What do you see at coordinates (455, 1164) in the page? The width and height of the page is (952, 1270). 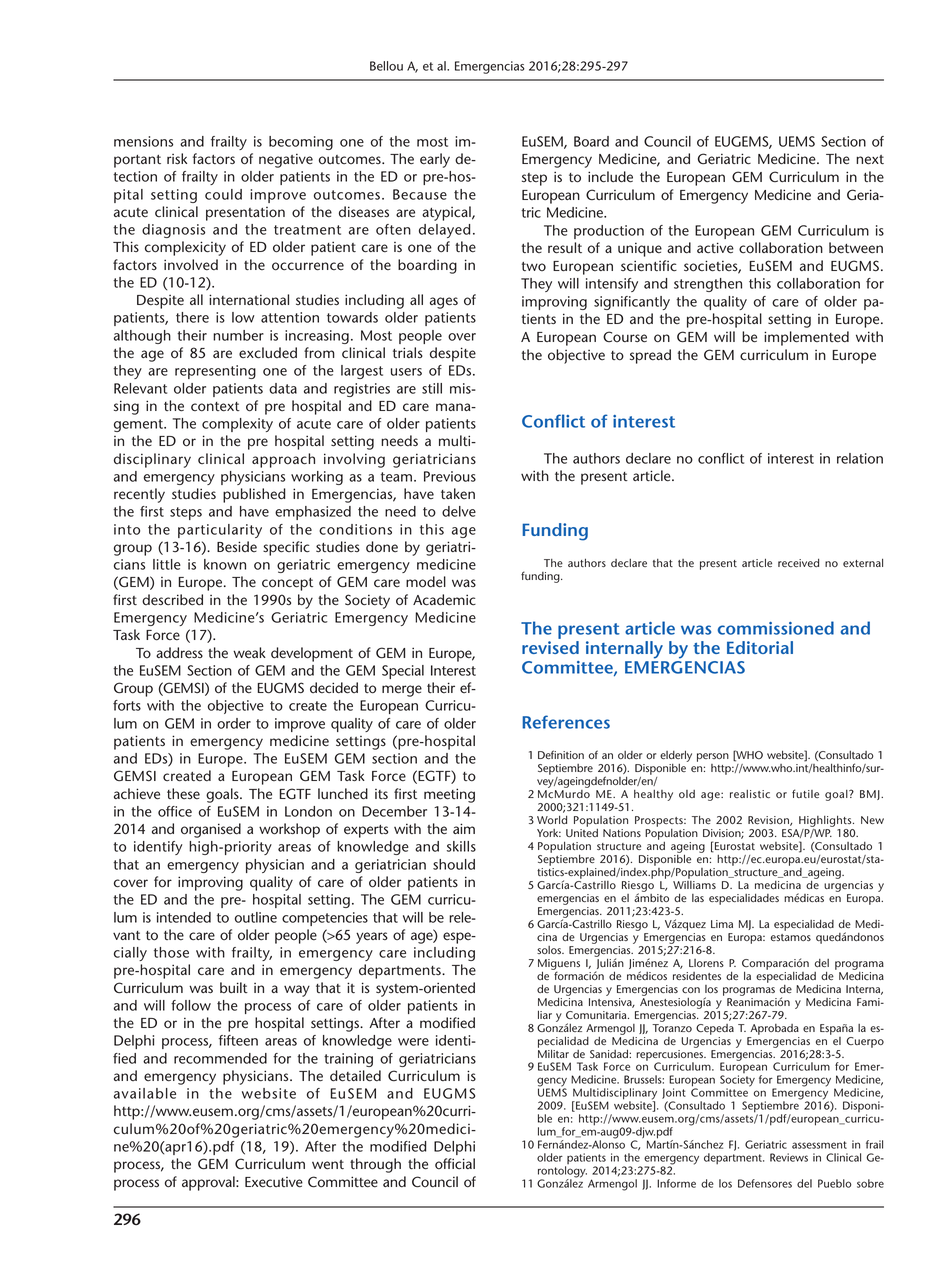 I see `official` at bounding box center [455, 1164].
